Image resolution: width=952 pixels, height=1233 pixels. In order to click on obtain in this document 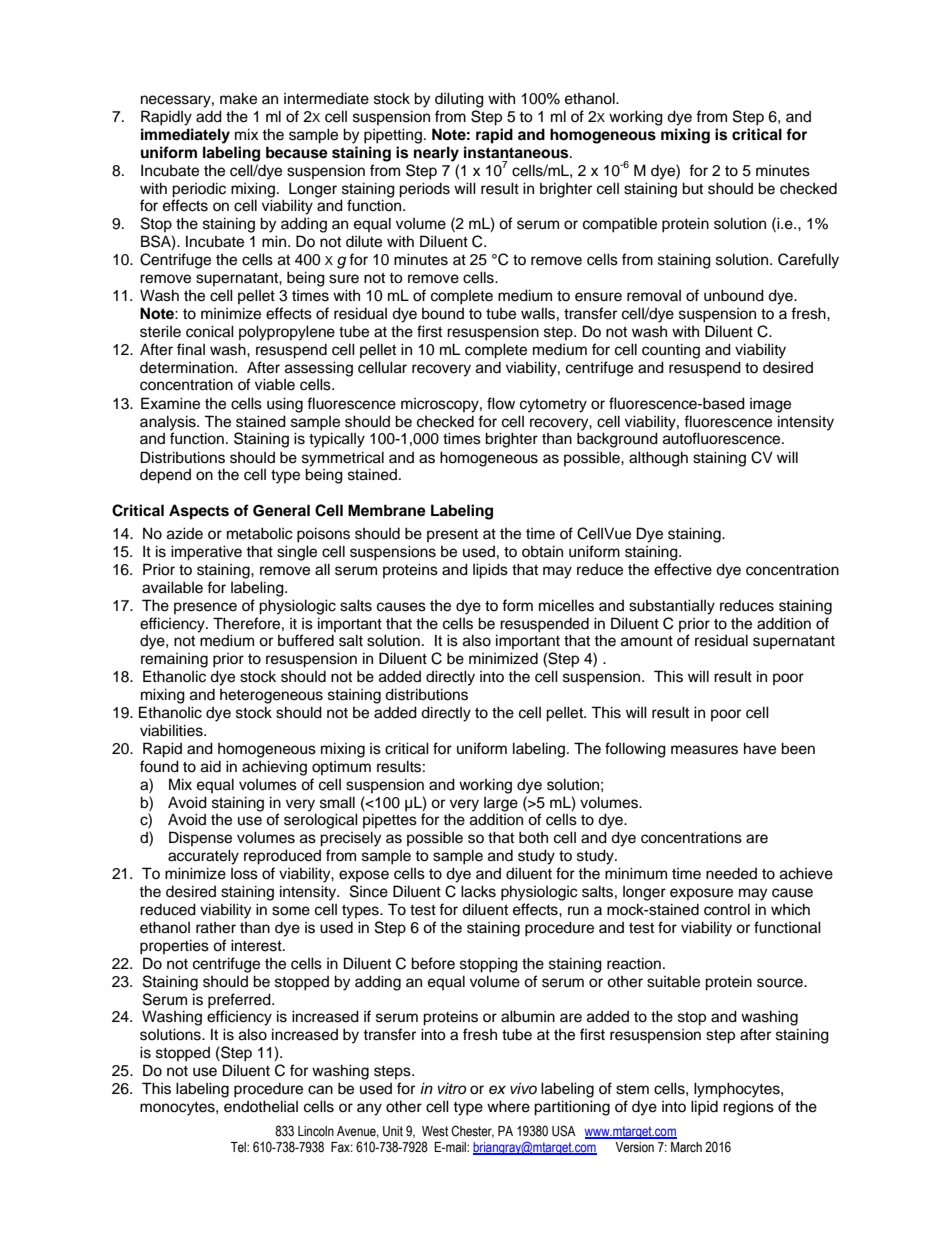, I will do `click(542, 551)`.
